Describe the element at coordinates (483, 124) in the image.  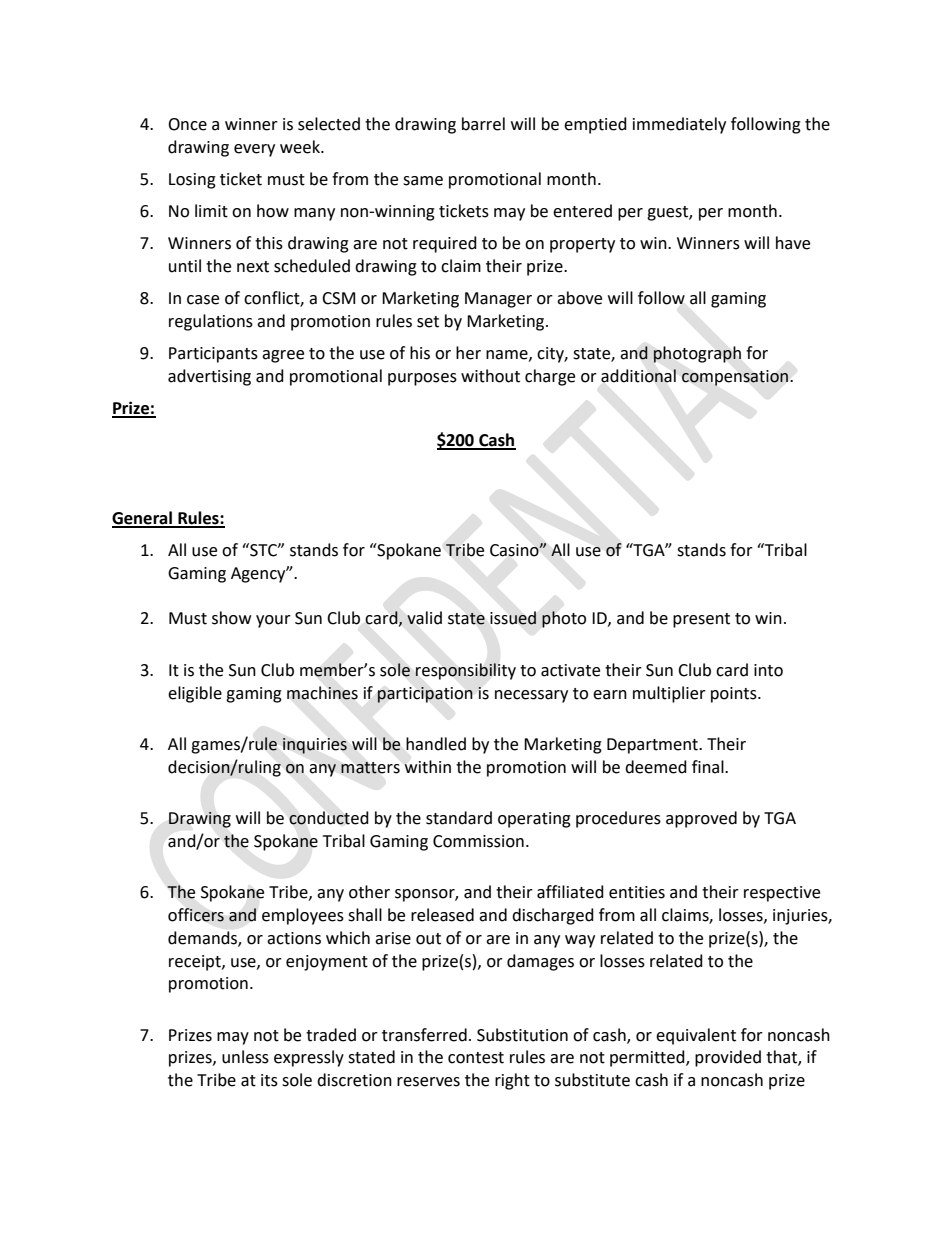
I see `barrel` at that location.
